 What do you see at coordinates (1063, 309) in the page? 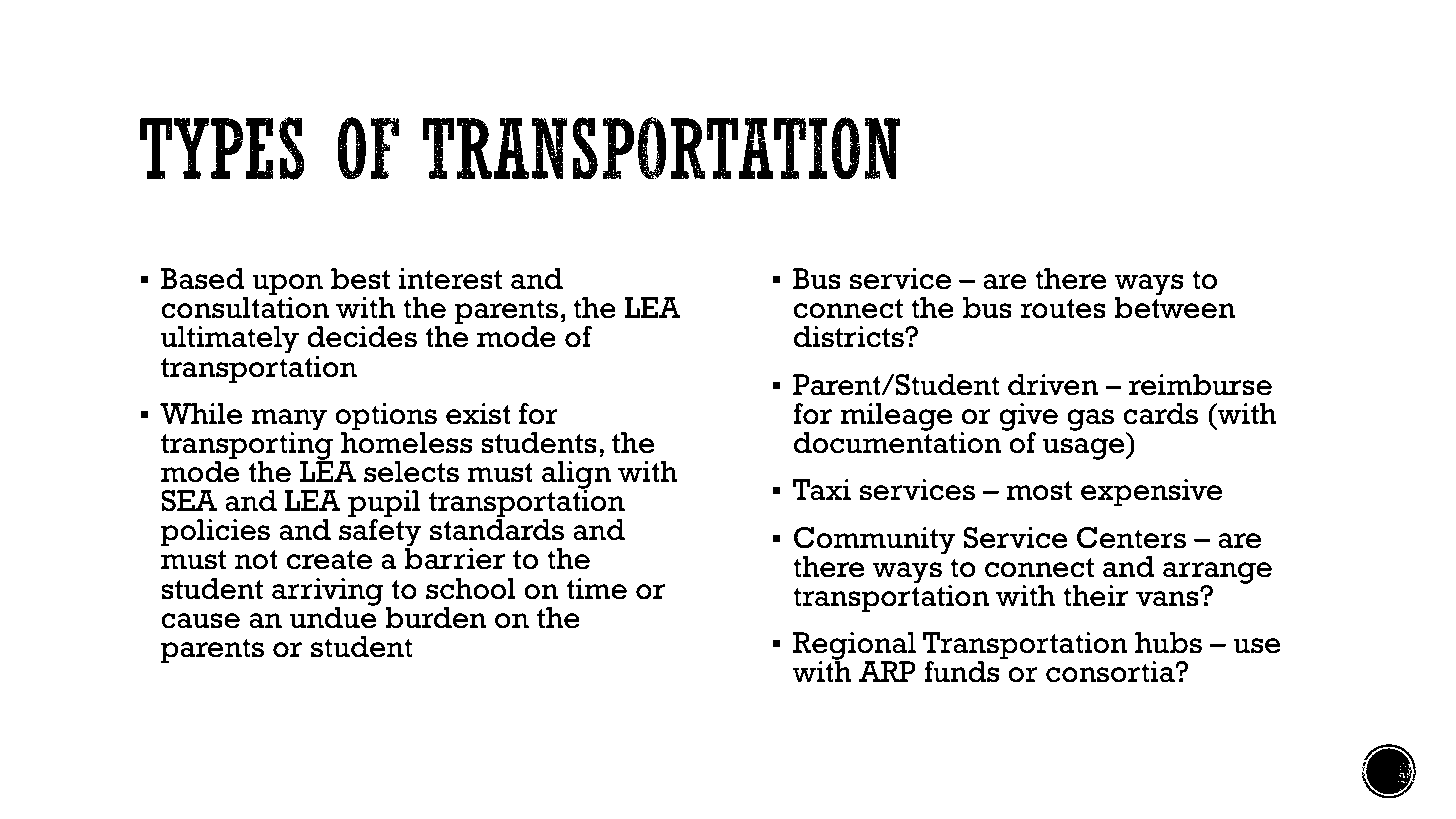
I see `routes` at bounding box center [1063, 309].
